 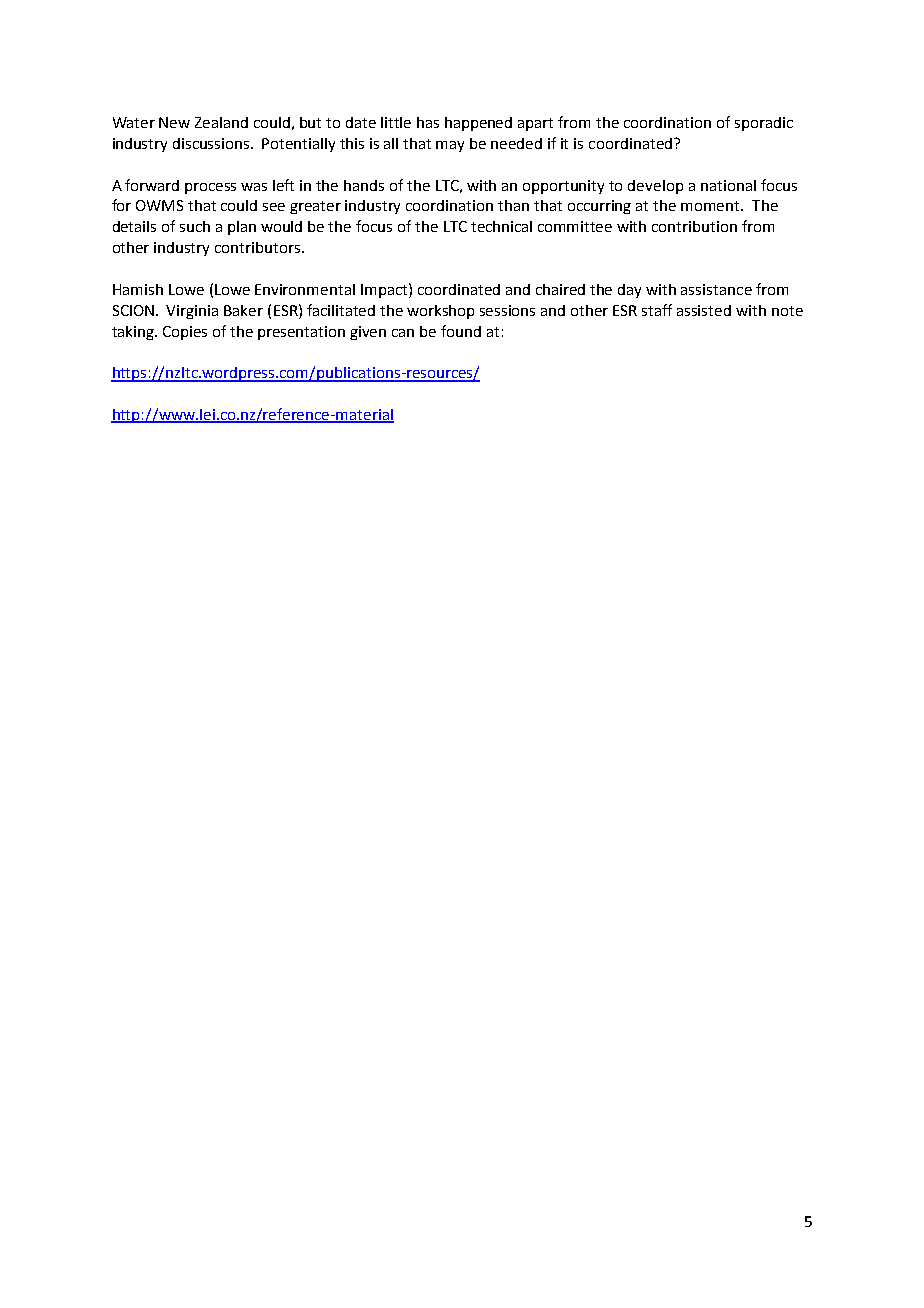 I want to click on moment, so click(x=711, y=206).
